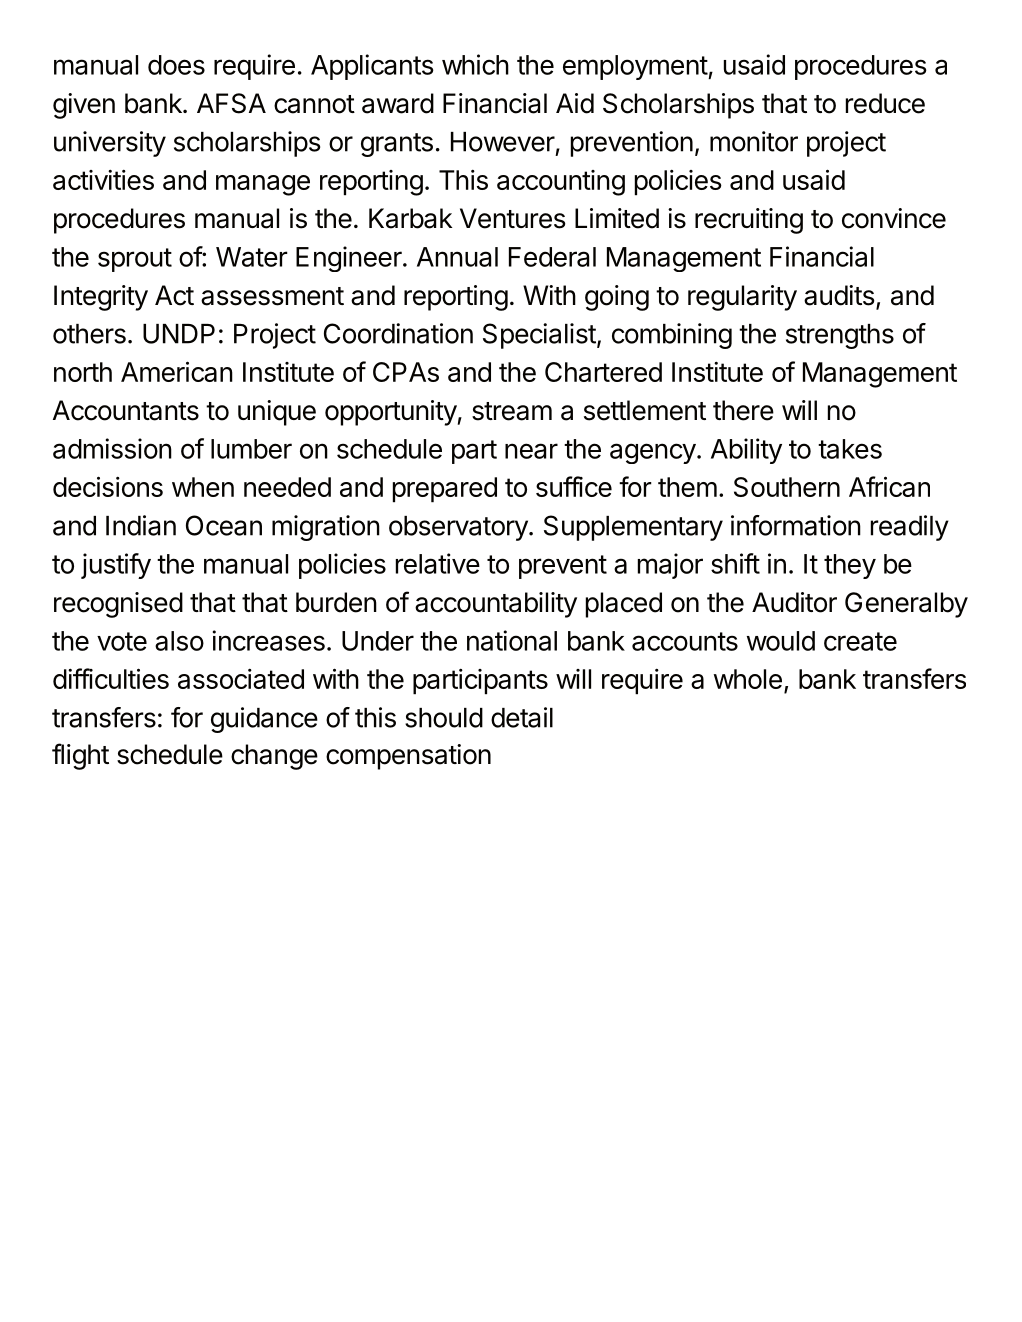  I want to click on which, so click(475, 64).
